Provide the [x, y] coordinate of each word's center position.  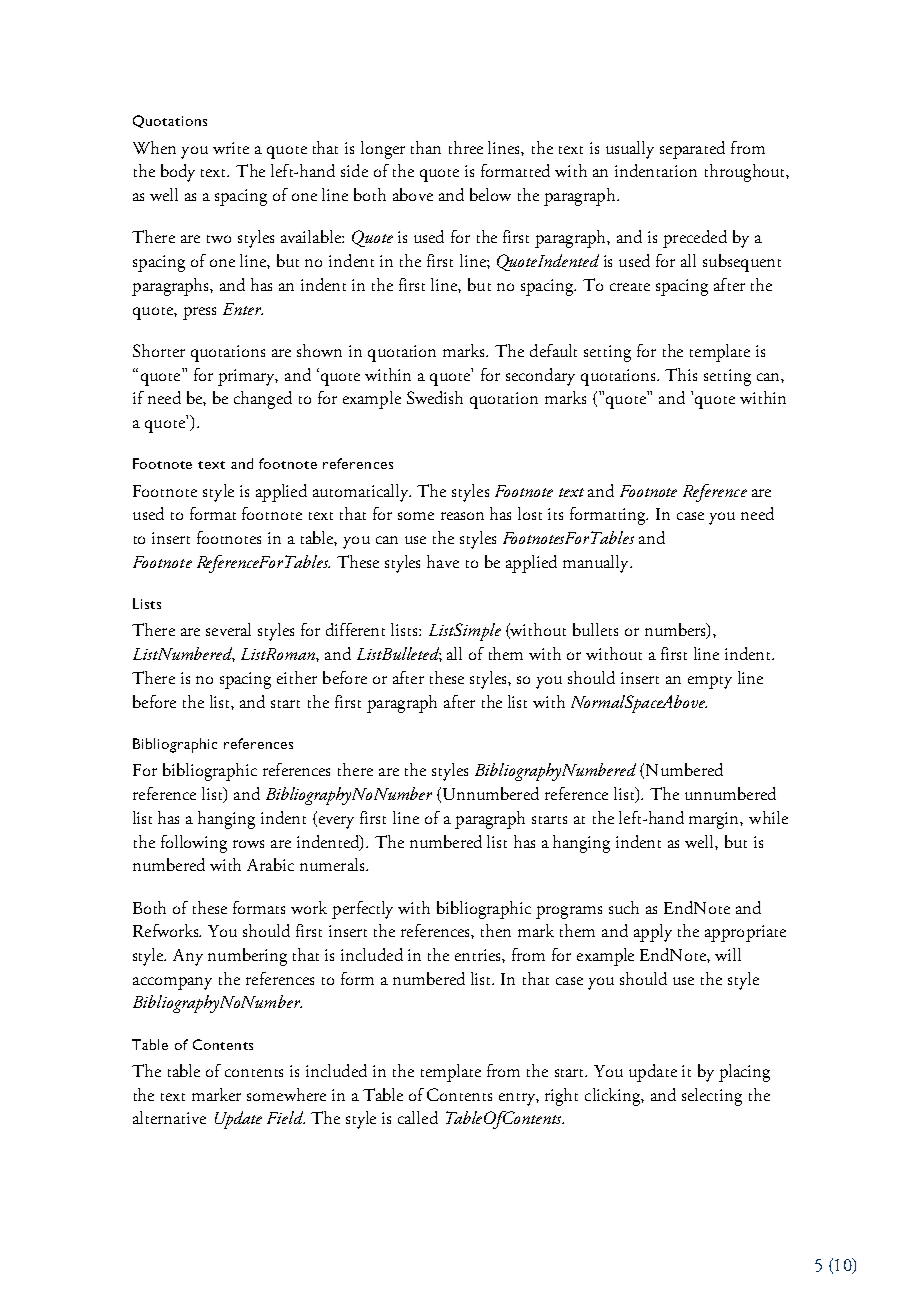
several [228, 629]
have [443, 561]
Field [286, 1117]
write [231, 148]
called [418, 1117]
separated [692, 150]
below [490, 194]
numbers [676, 631]
